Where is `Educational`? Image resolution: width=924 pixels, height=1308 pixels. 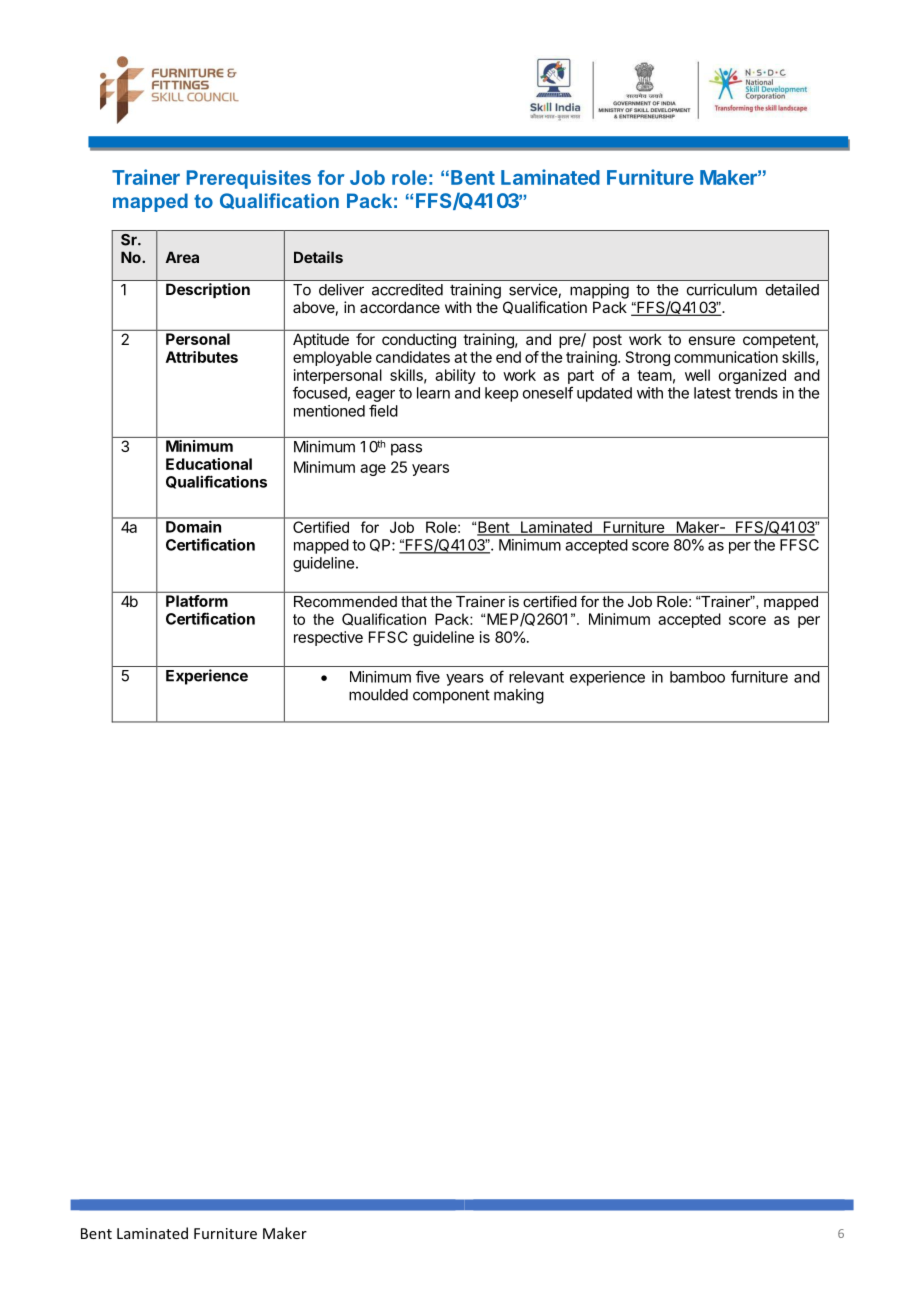 Educational is located at coordinates (209, 464).
